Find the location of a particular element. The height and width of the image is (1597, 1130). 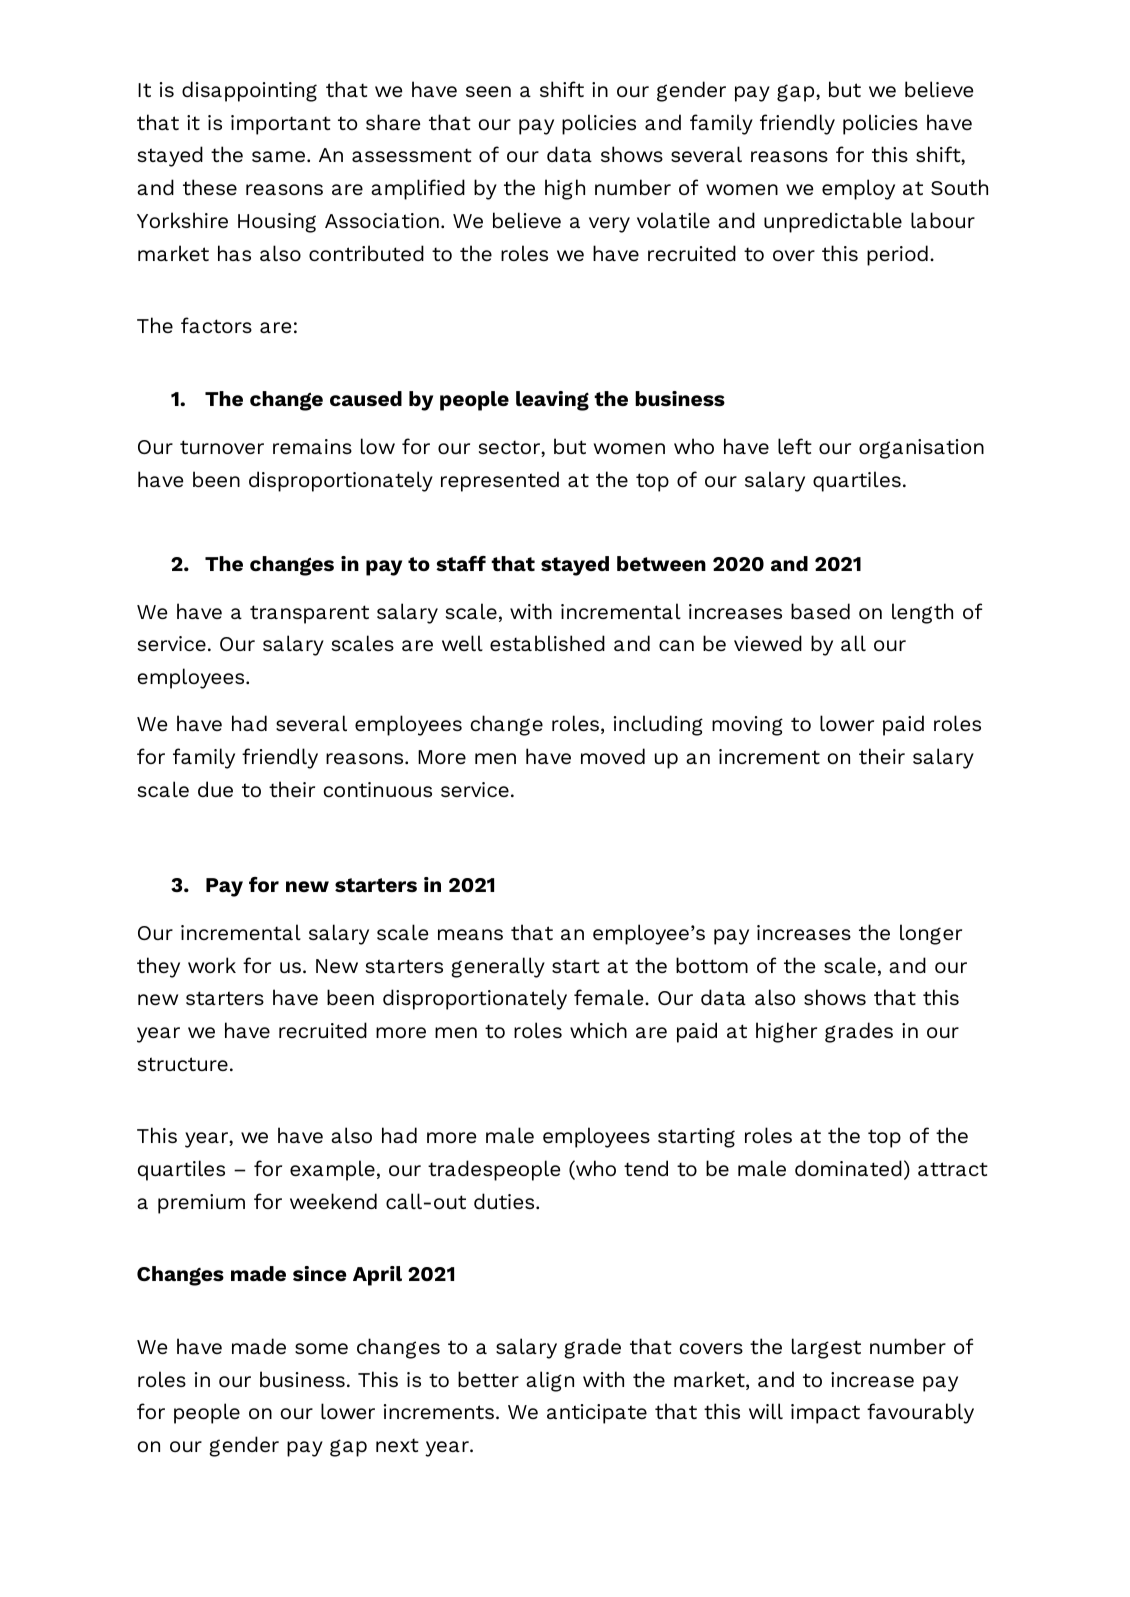

moving is located at coordinates (747, 726).
